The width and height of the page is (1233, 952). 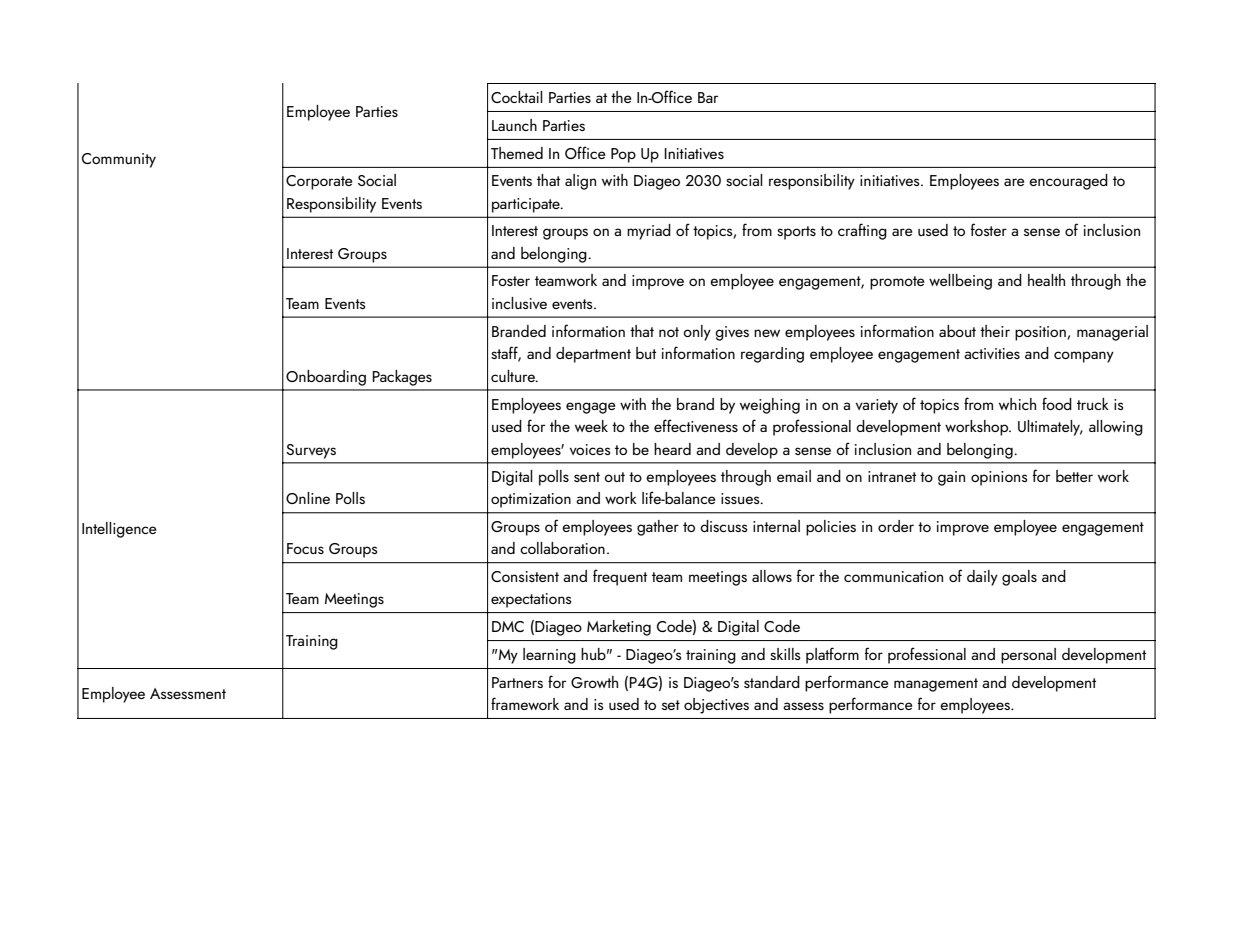 I want to click on Online, so click(x=308, y=498).
